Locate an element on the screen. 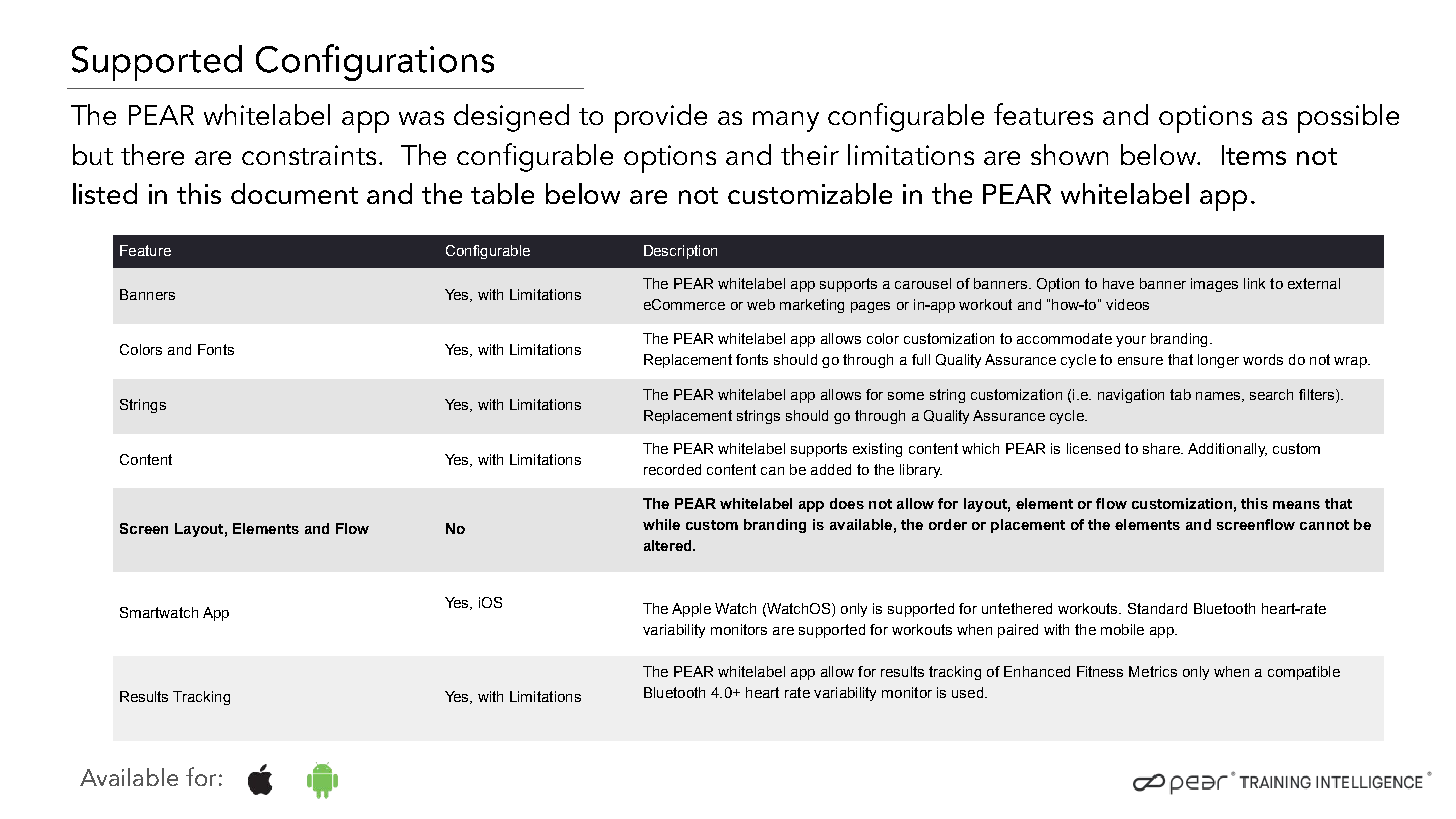  many is located at coordinates (786, 121).
